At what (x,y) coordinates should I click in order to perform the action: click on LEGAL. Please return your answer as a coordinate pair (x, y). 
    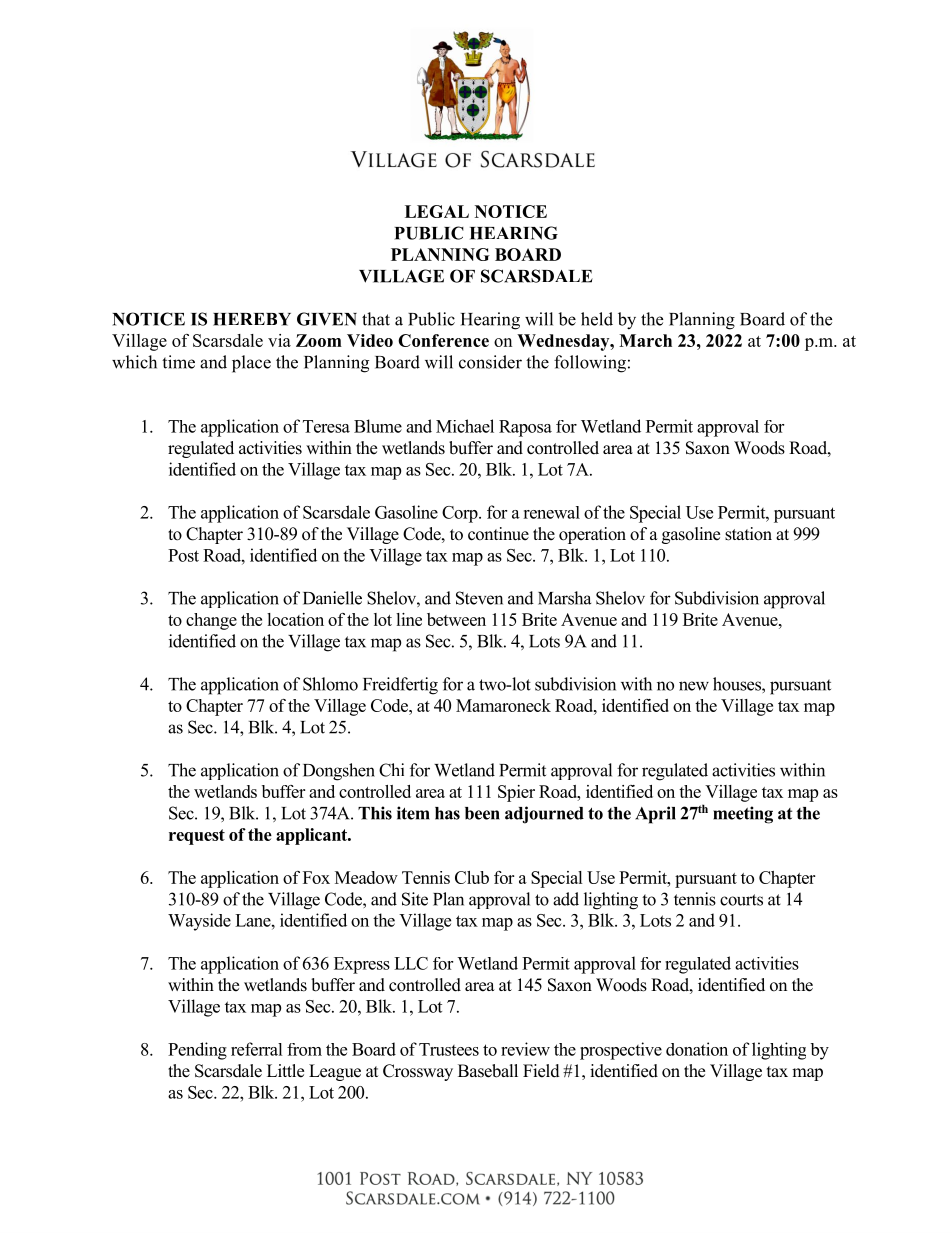
    Looking at the image, I should click on (437, 211).
